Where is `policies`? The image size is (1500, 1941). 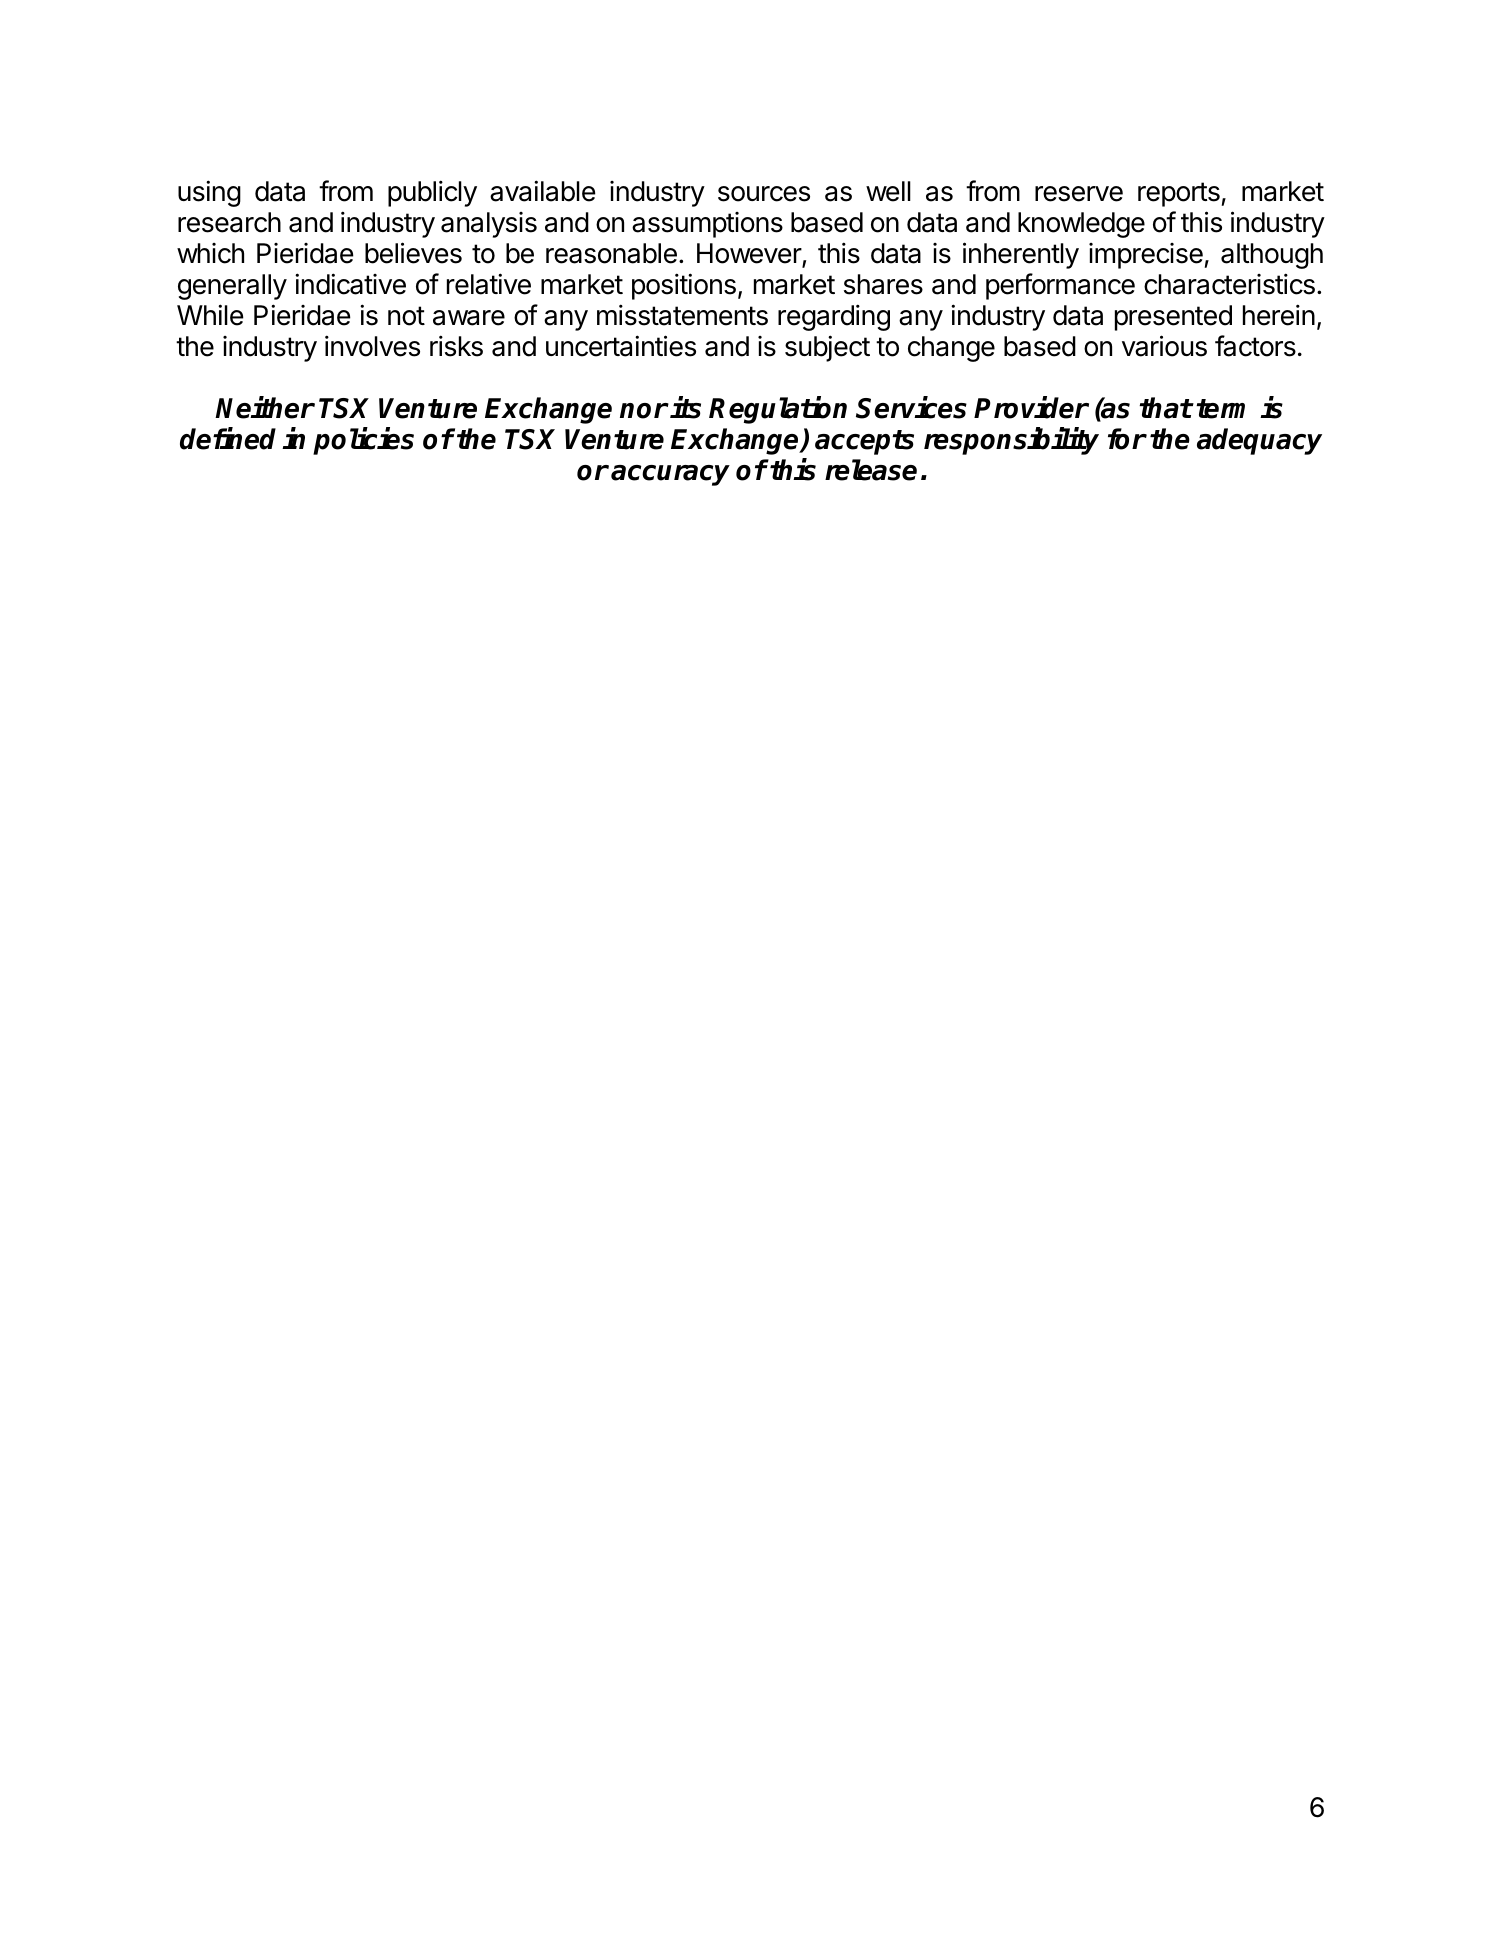 policies is located at coordinates (363, 441).
